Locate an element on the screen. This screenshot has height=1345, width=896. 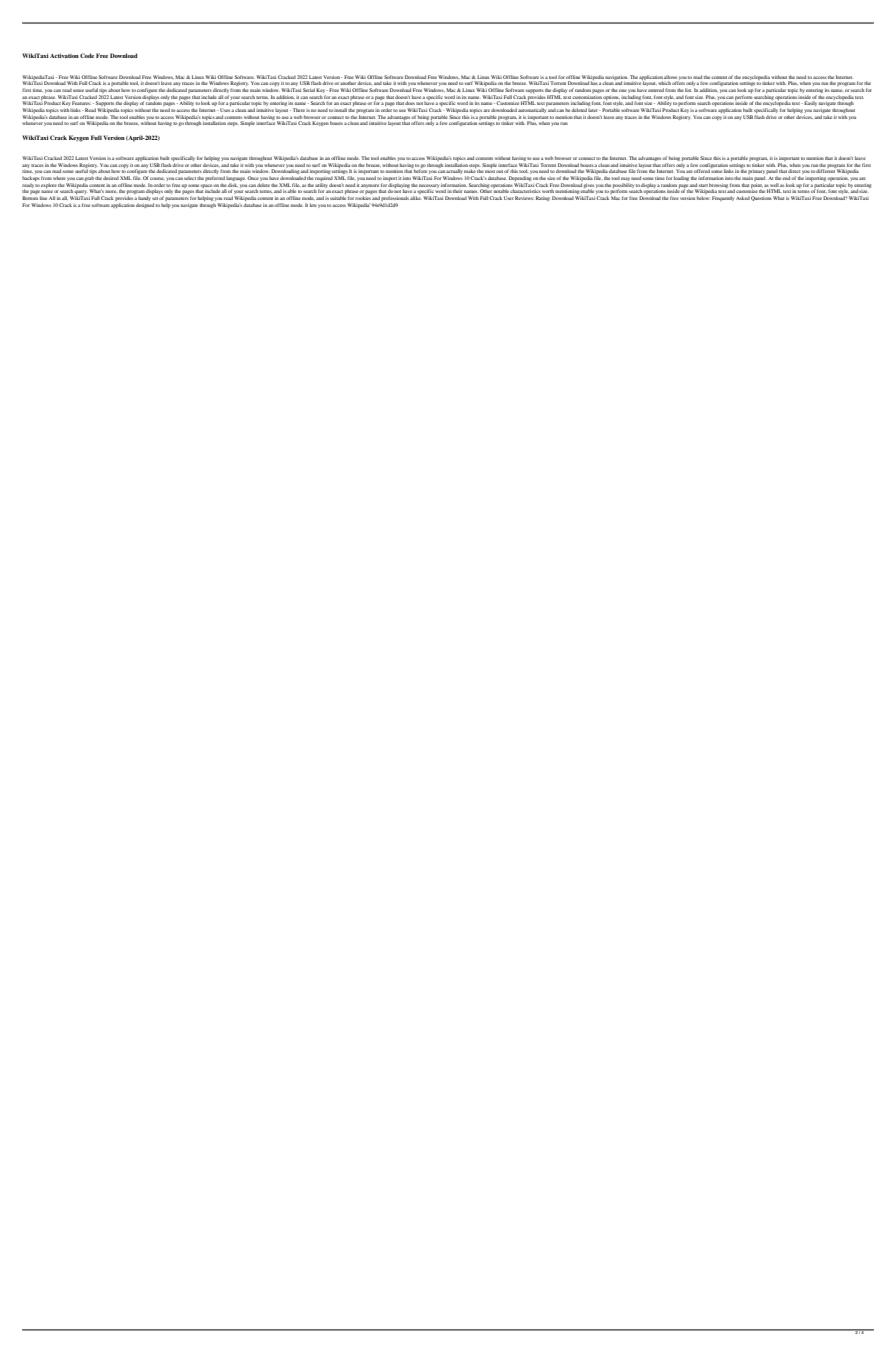
alike is located at coordinates (416, 198).
